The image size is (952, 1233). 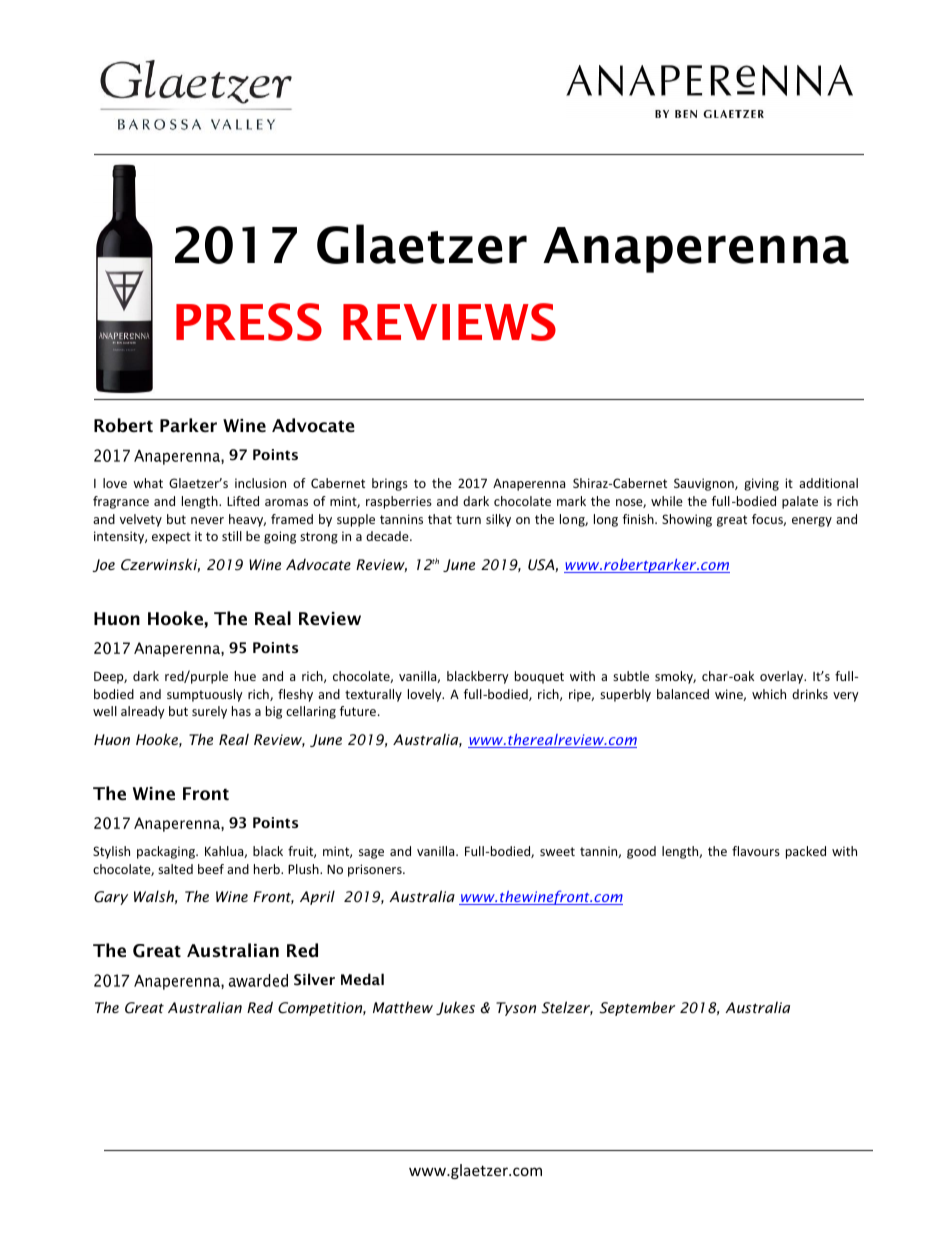 What do you see at coordinates (390, 484) in the document?
I see `brings` at bounding box center [390, 484].
